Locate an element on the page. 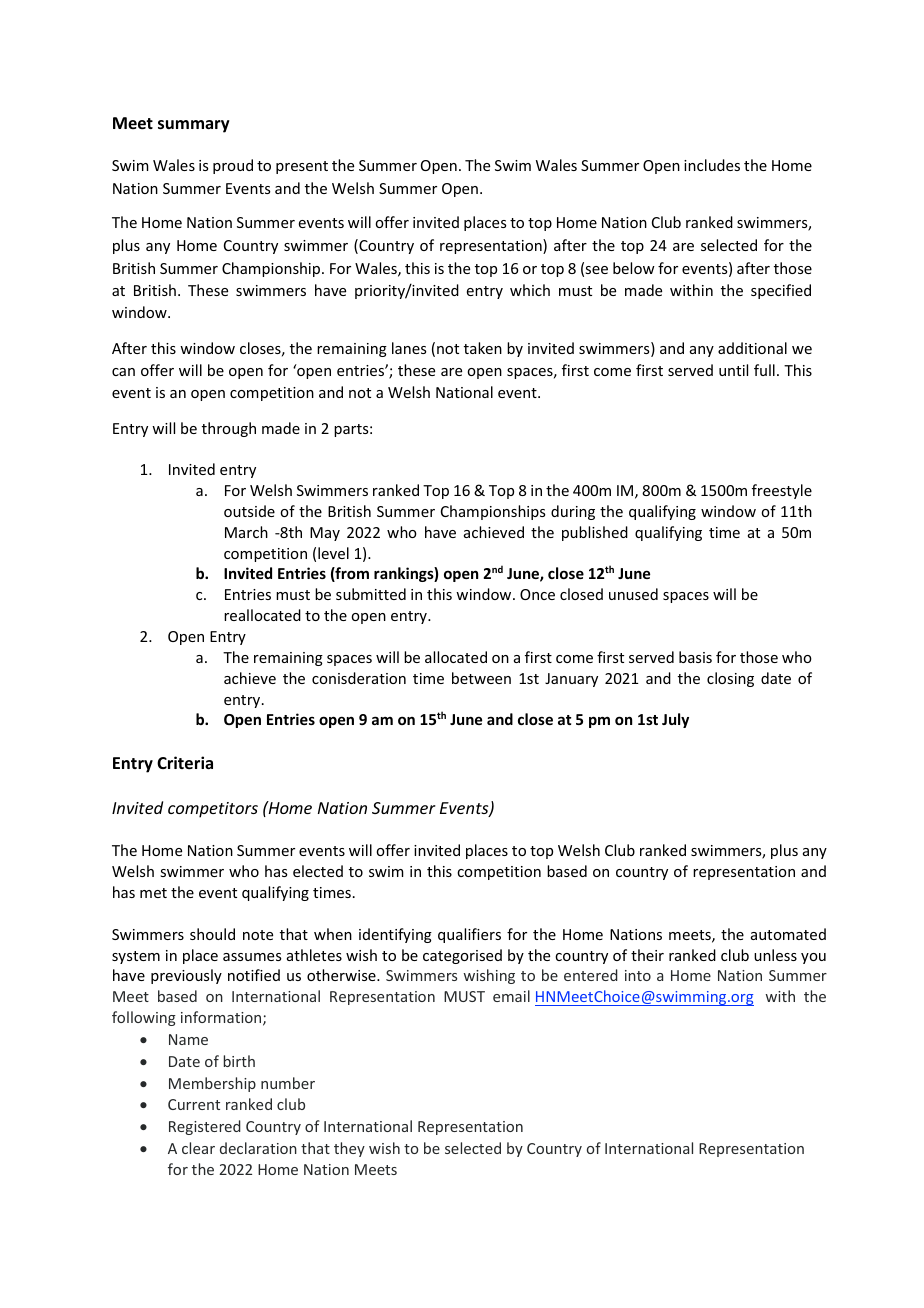 Image resolution: width=924 pixels, height=1308 pixels. which is located at coordinates (530, 290).
